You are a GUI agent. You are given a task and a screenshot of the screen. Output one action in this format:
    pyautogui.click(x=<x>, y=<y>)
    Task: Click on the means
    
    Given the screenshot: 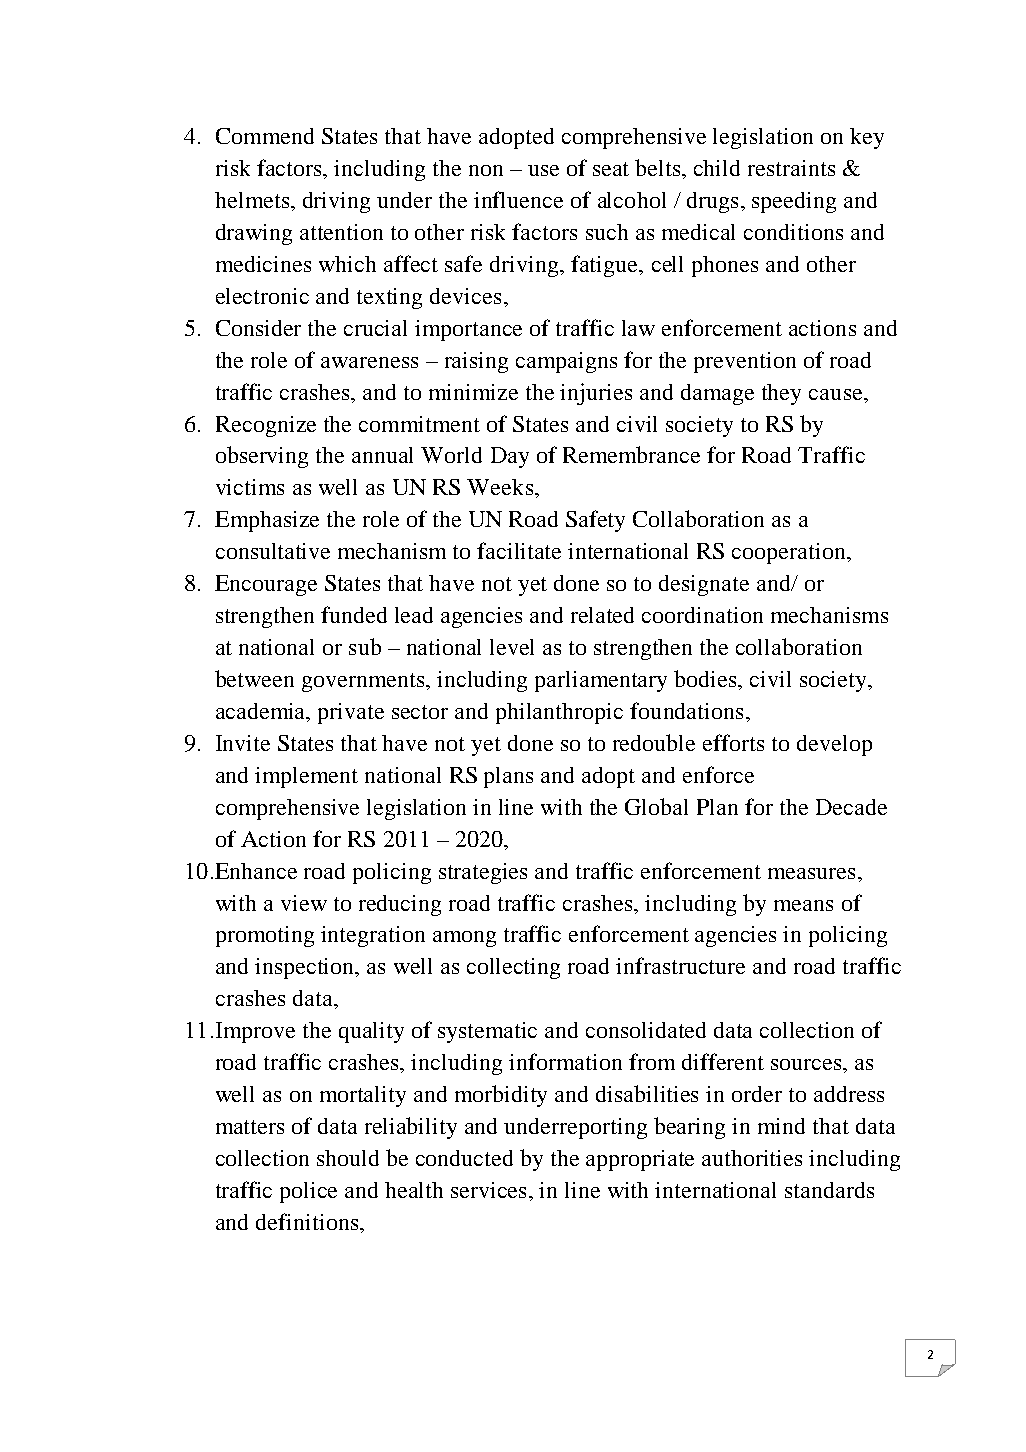 What is the action you would take?
    pyautogui.click(x=803, y=905)
